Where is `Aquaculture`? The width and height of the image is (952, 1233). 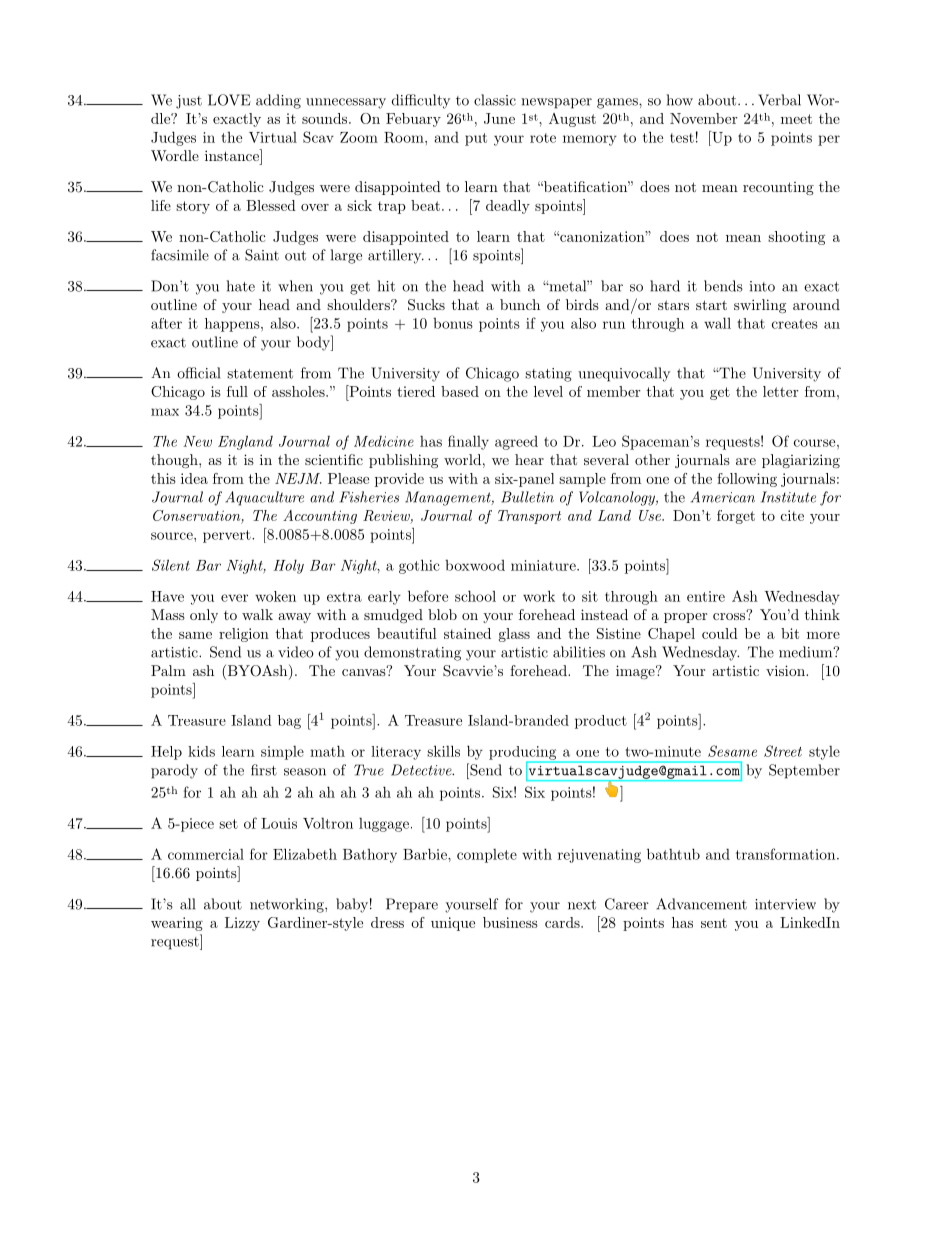 Aquaculture is located at coordinates (264, 498).
